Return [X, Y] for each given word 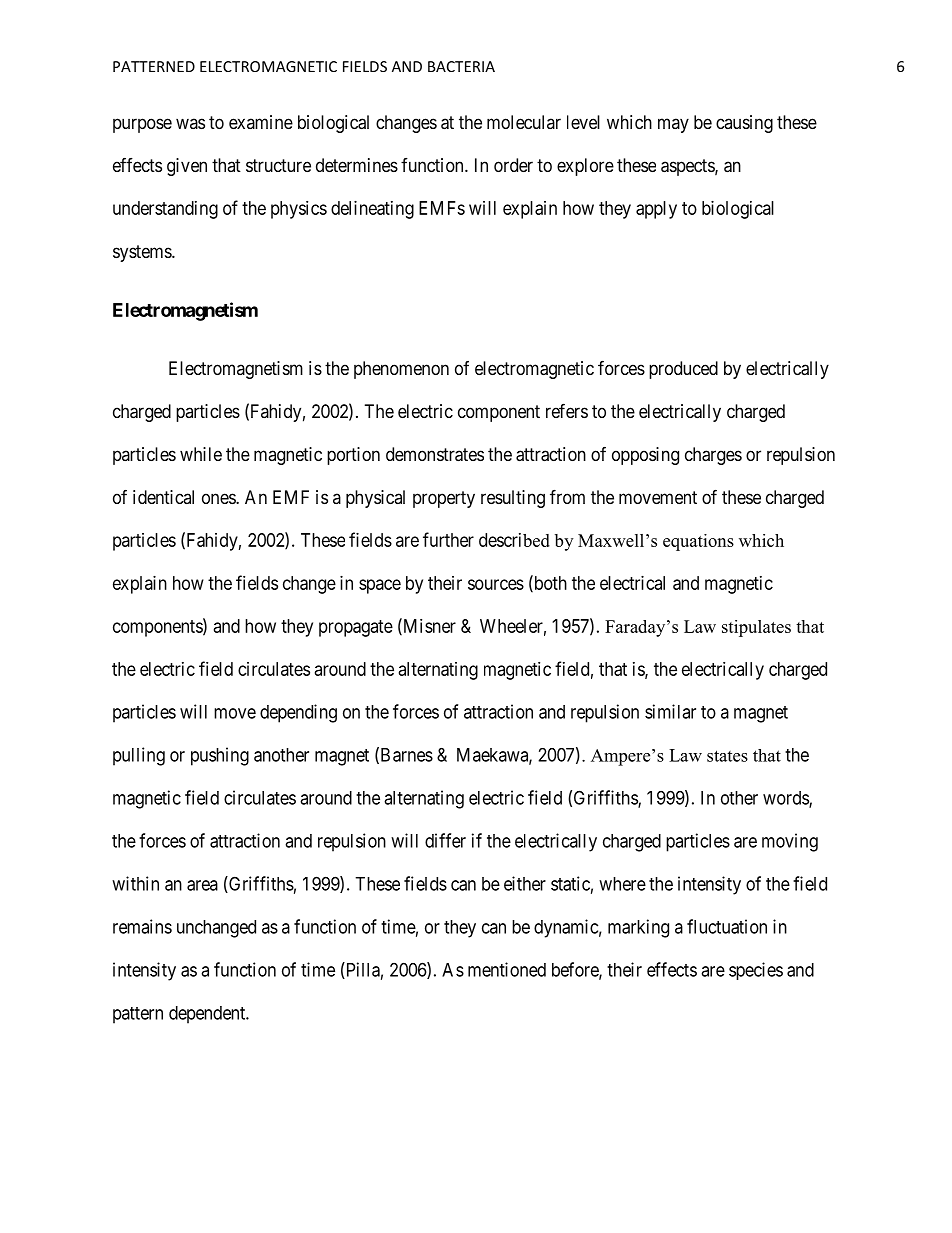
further [448, 539]
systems [143, 253]
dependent [208, 1015]
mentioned [507, 969]
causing [744, 124]
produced [683, 370]
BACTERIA [461, 66]
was [190, 123]
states [727, 756]
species [756, 971]
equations [698, 542]
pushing [220, 756]
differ [445, 840]
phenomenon [401, 370]
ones [219, 498]
